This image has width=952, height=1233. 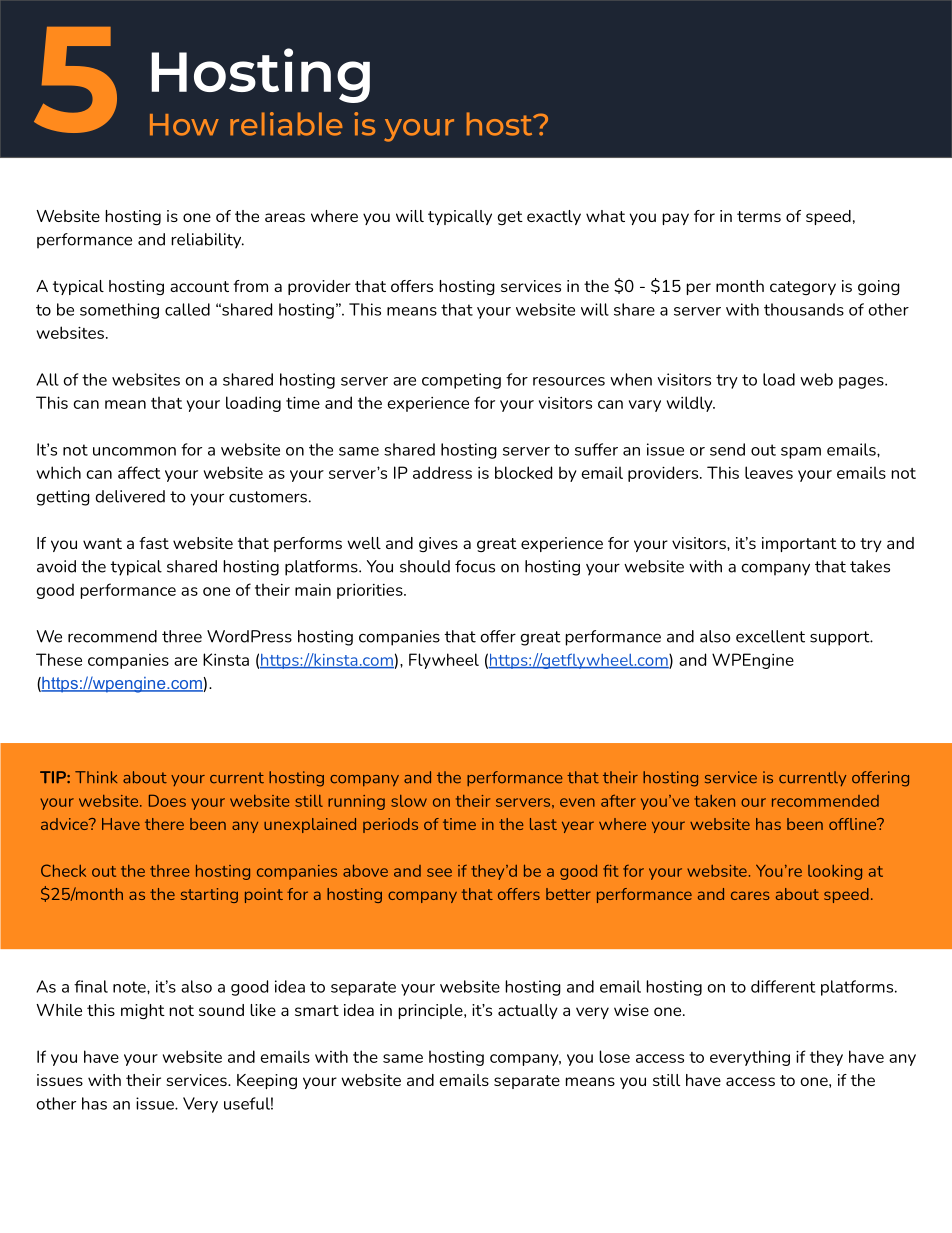 What do you see at coordinates (409, 801) in the image?
I see `slow` at bounding box center [409, 801].
